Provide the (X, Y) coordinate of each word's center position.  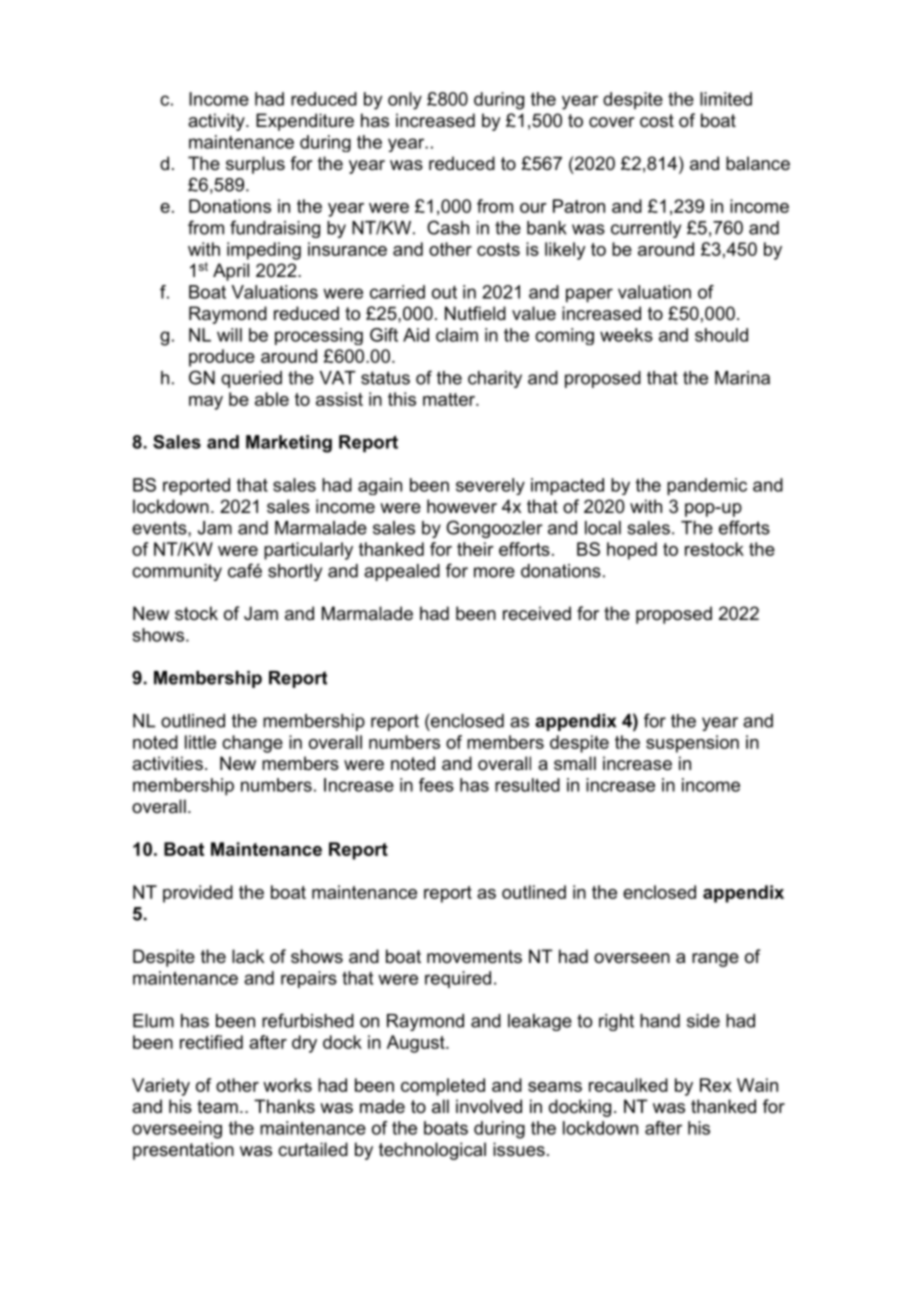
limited (726, 99)
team (217, 1107)
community (177, 572)
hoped (632, 551)
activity (217, 122)
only (405, 101)
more (494, 572)
